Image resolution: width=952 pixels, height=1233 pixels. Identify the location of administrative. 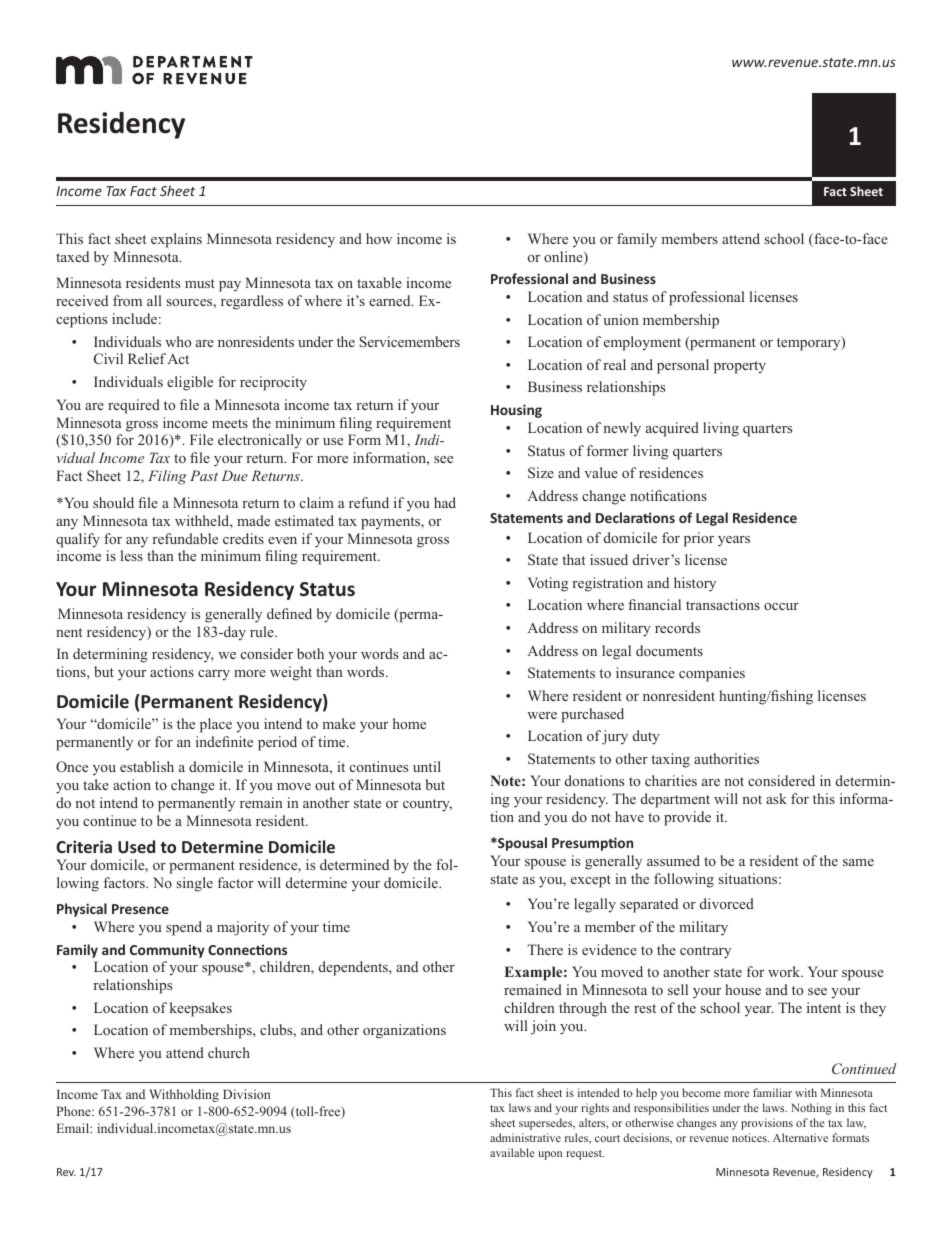
(525, 1137).
